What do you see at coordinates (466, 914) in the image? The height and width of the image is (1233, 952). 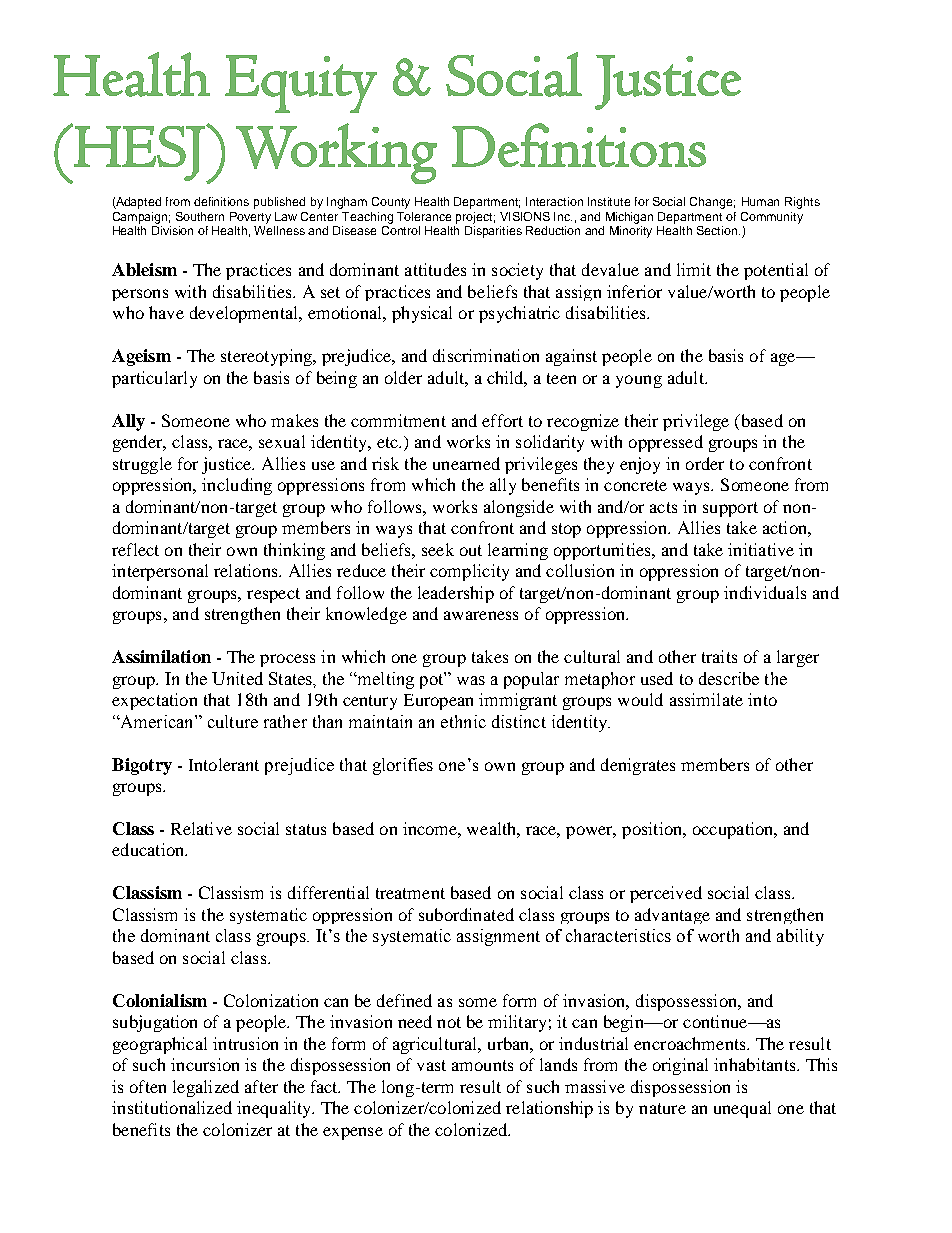 I see `subordinated` at bounding box center [466, 914].
